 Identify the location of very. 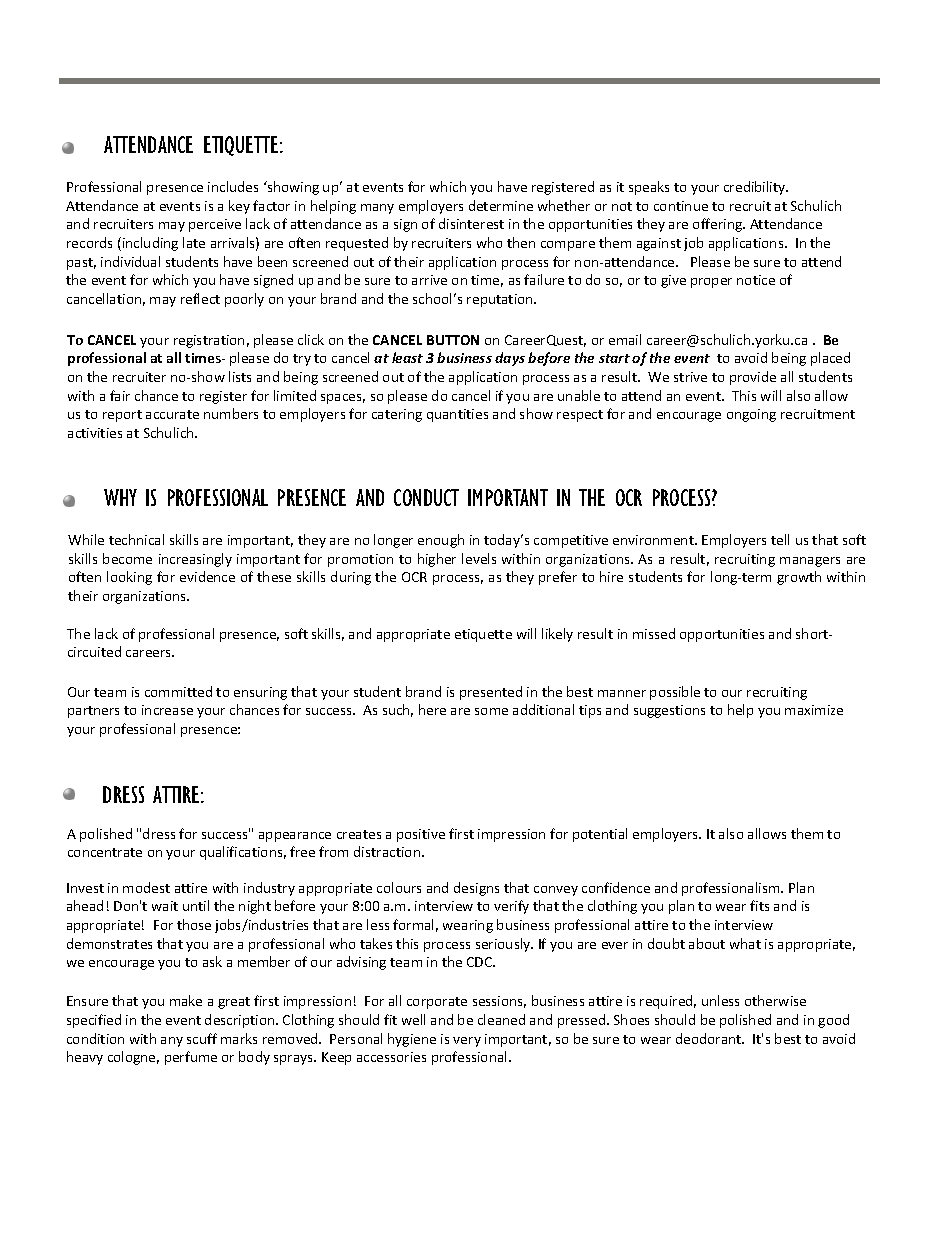
(467, 1042).
